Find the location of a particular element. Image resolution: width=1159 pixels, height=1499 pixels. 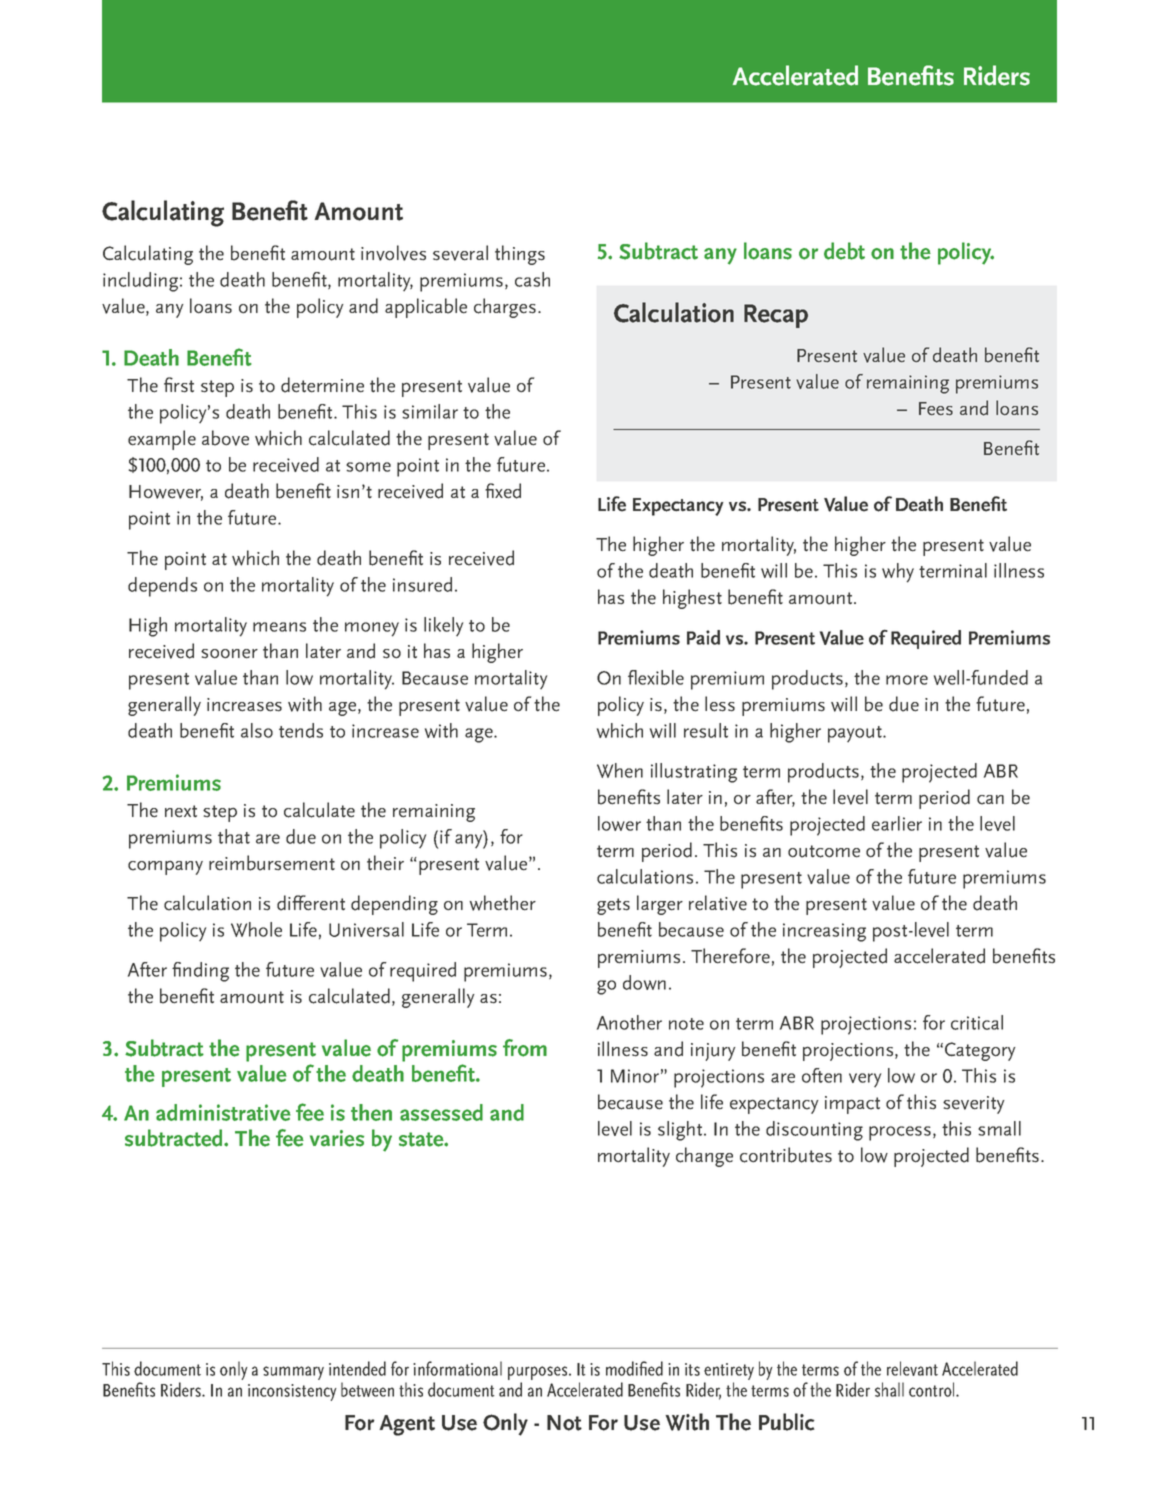

earlier is located at coordinates (897, 823).
